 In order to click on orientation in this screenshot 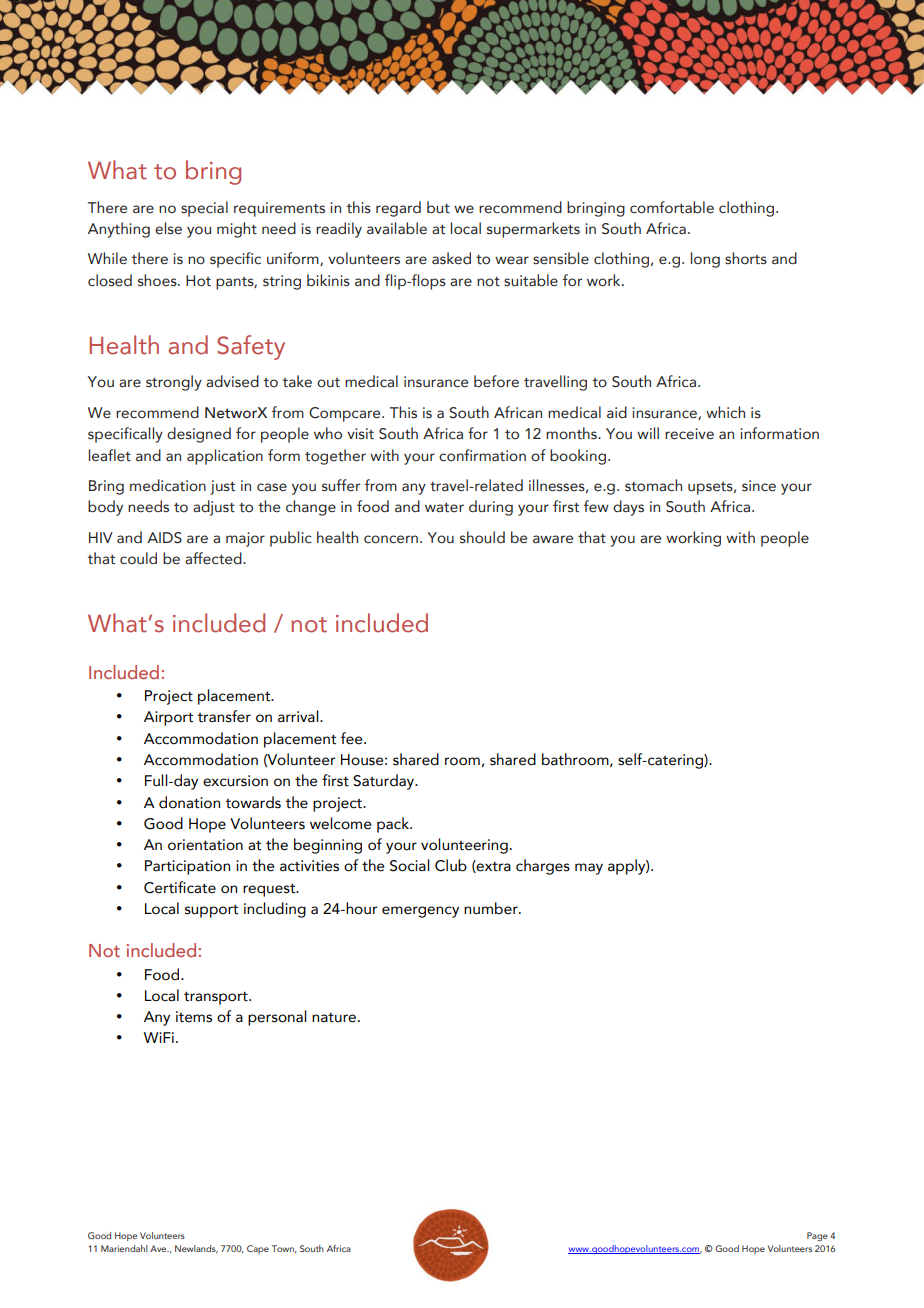, I will do `click(205, 845)`.
